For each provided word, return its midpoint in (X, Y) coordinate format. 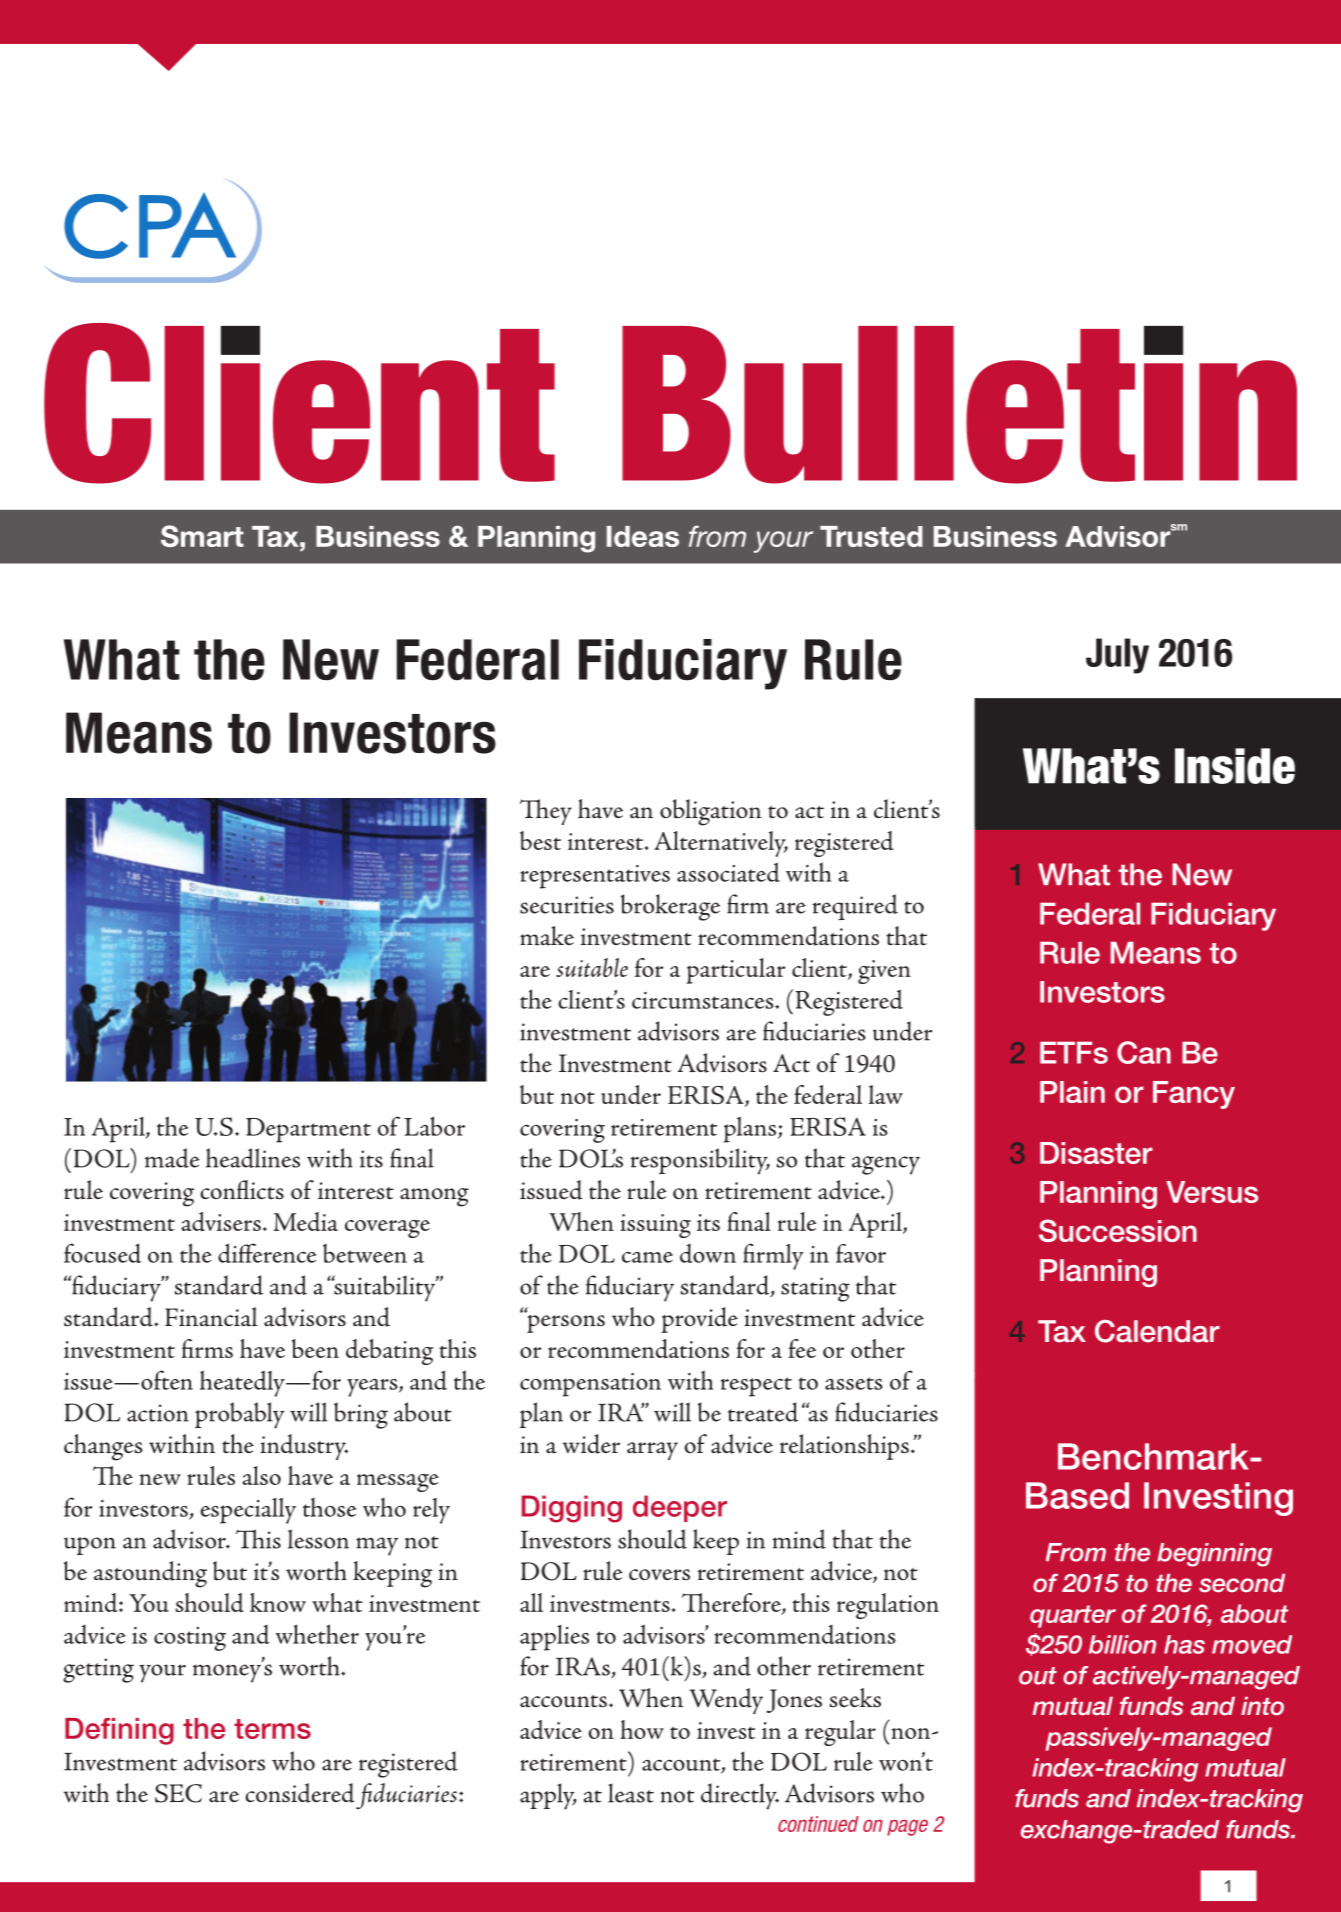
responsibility (700, 1161)
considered (300, 1793)
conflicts (242, 1190)
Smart (202, 536)
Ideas (643, 536)
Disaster (1096, 1153)
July (1117, 656)
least (631, 1793)
